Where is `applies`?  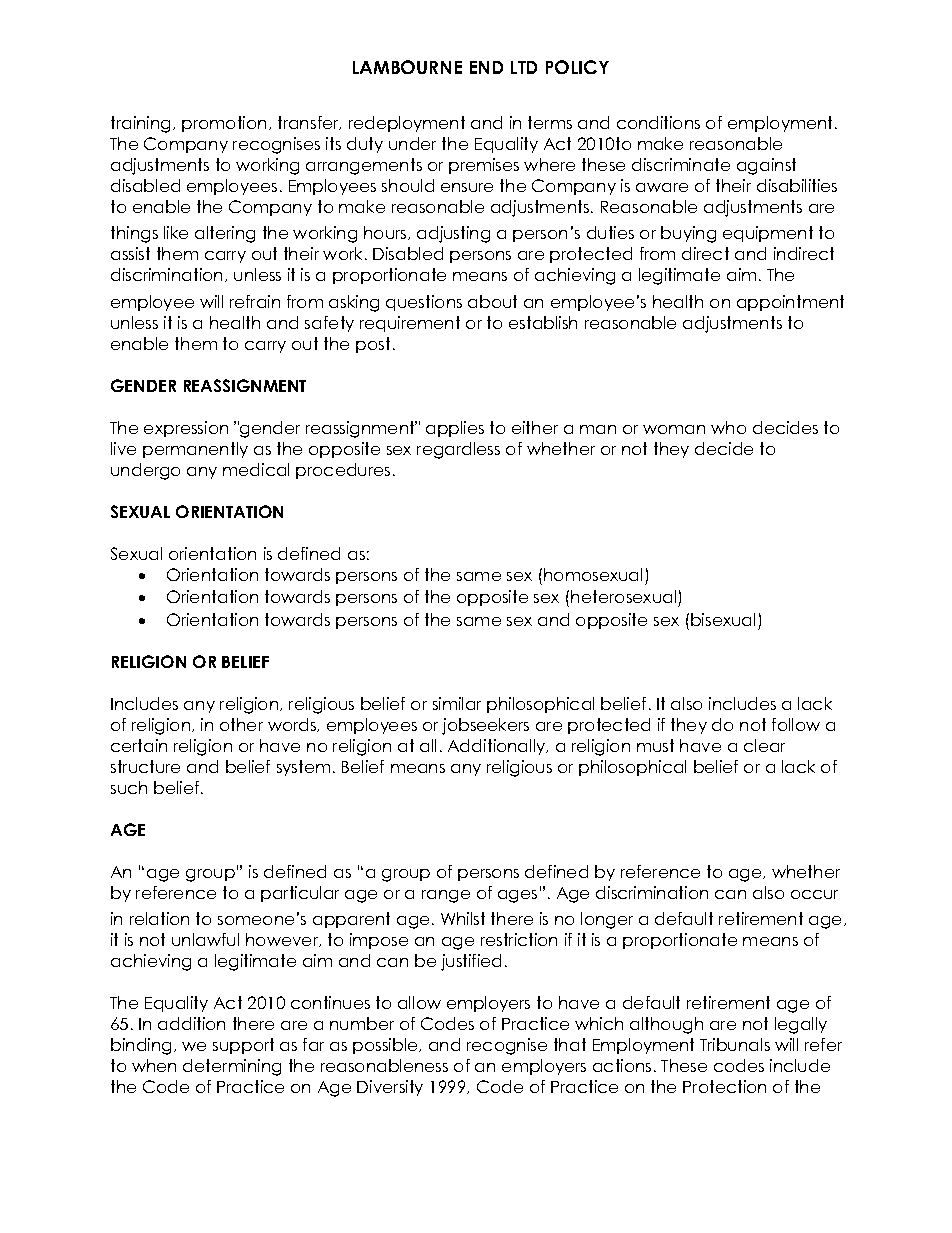
applies is located at coordinates (455, 429).
